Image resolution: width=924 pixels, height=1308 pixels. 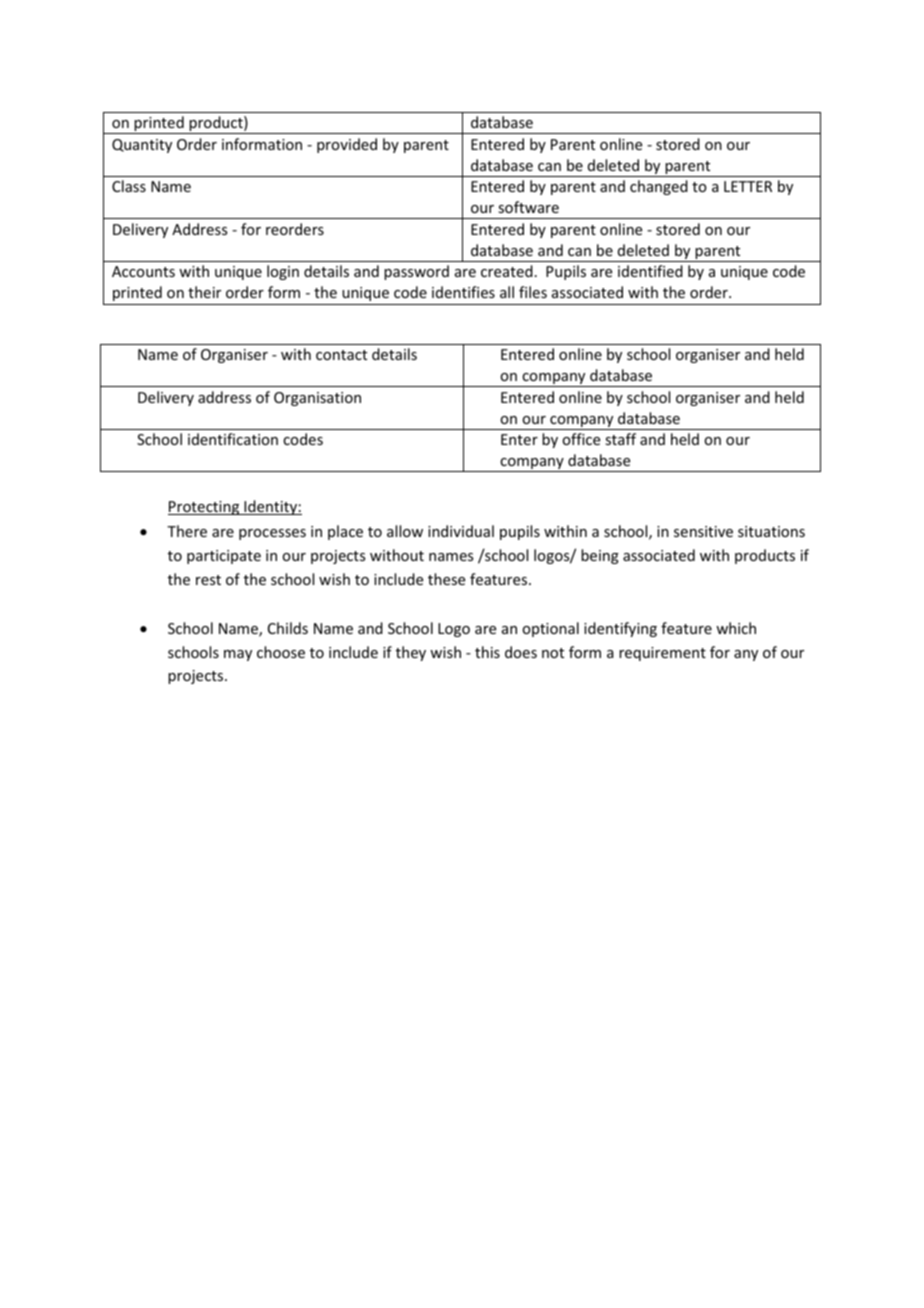 I want to click on Quantity, so click(x=142, y=146).
